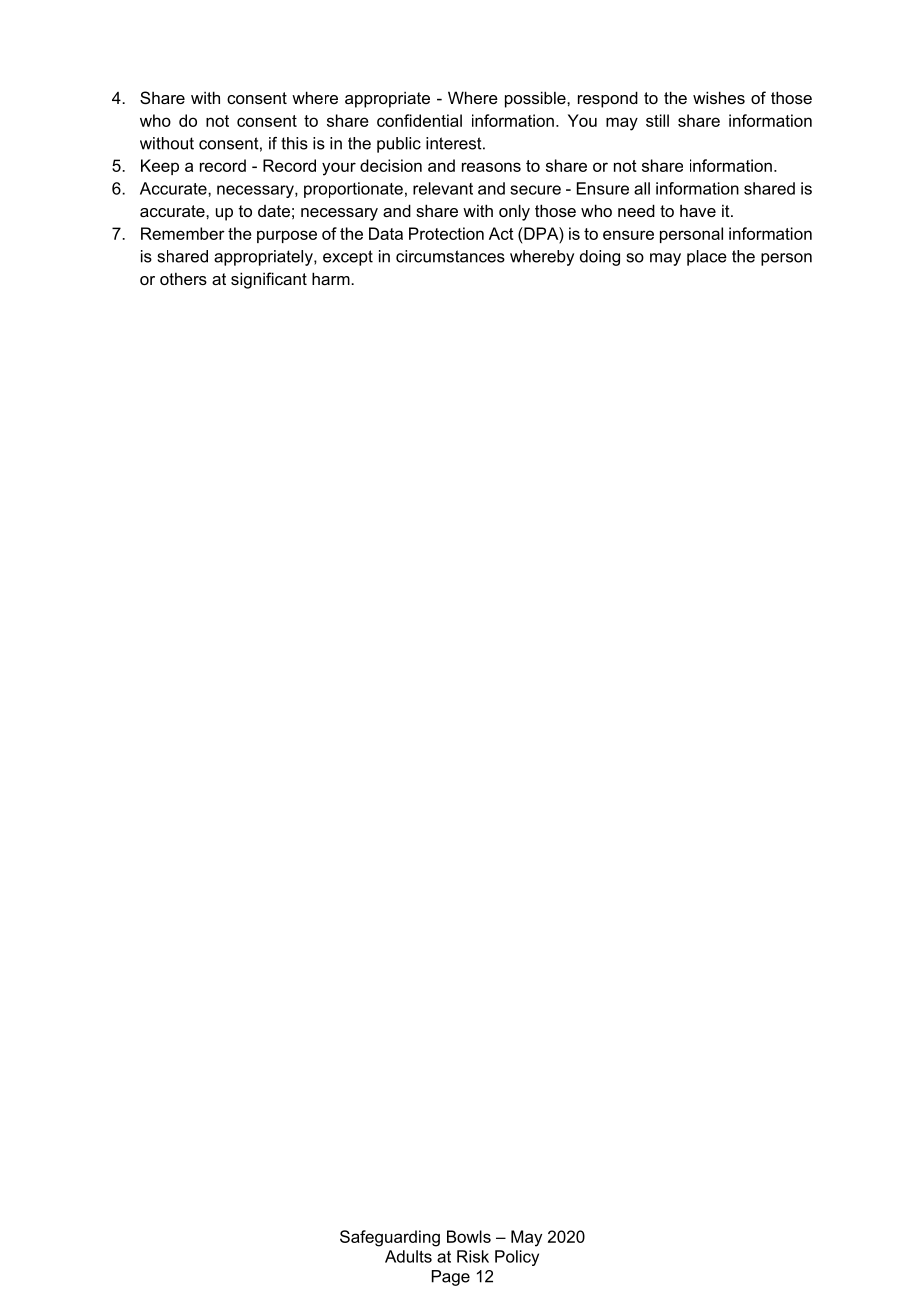 The height and width of the page is (1308, 924). Describe the element at coordinates (657, 120) in the page. I see `still` at that location.
